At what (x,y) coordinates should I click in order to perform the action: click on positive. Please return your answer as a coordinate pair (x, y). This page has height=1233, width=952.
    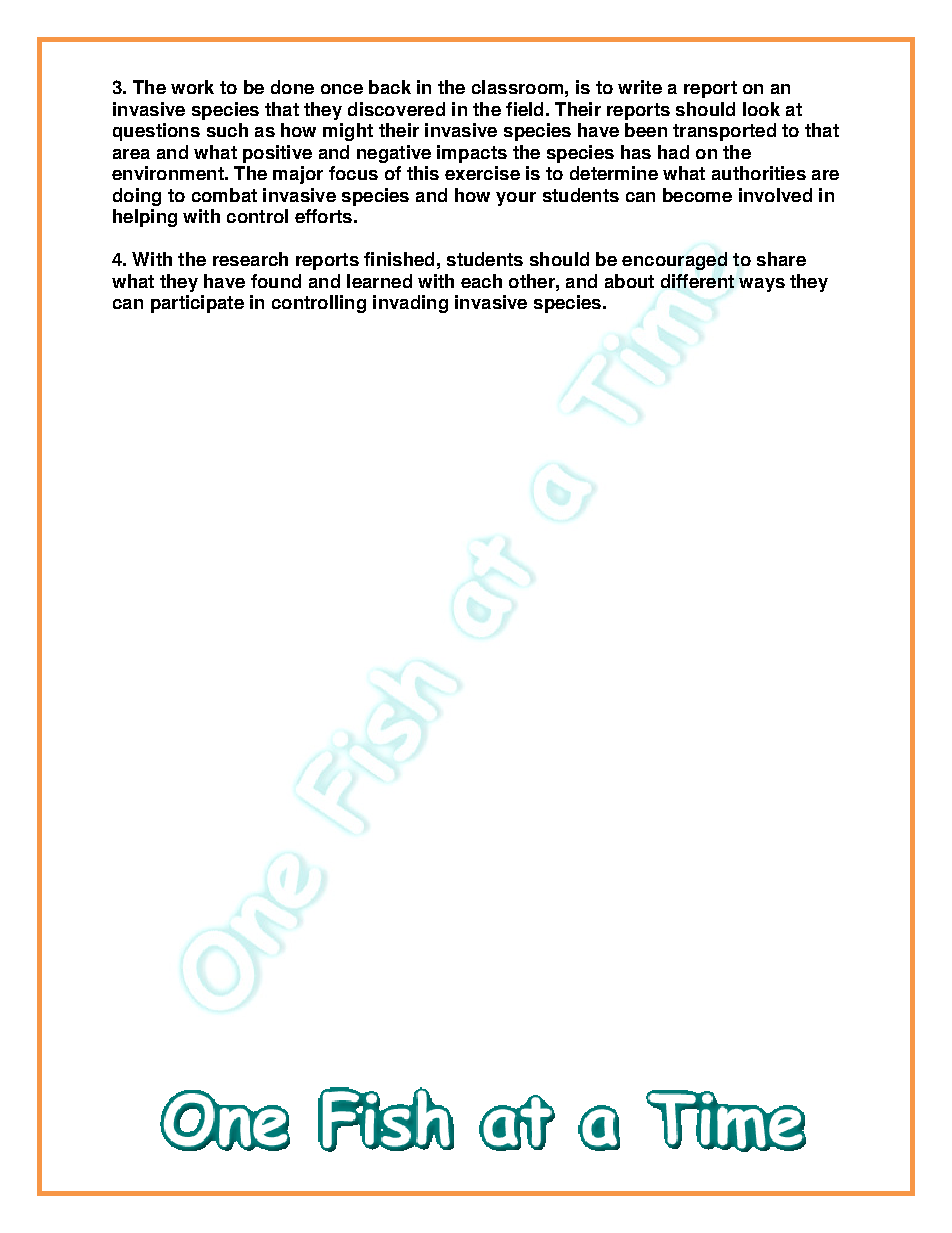
    Looking at the image, I should click on (277, 154).
